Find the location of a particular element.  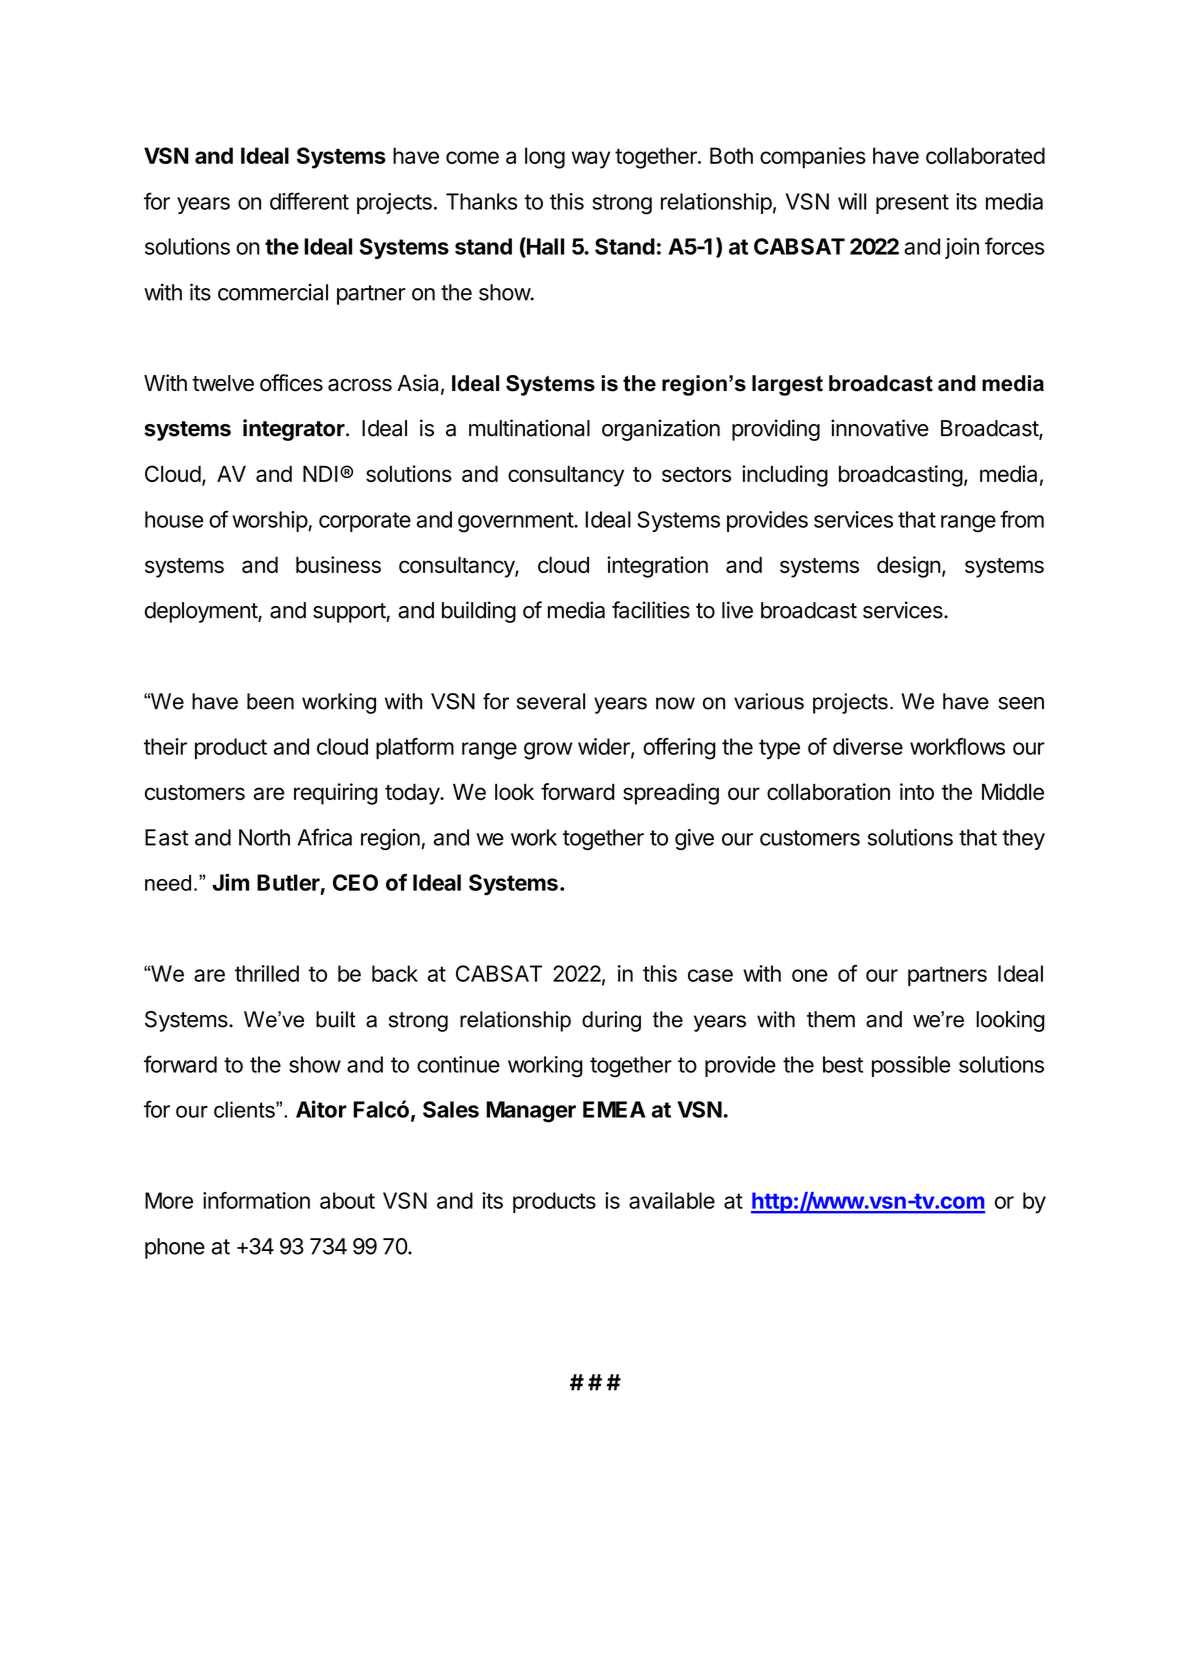

way is located at coordinates (591, 160).
